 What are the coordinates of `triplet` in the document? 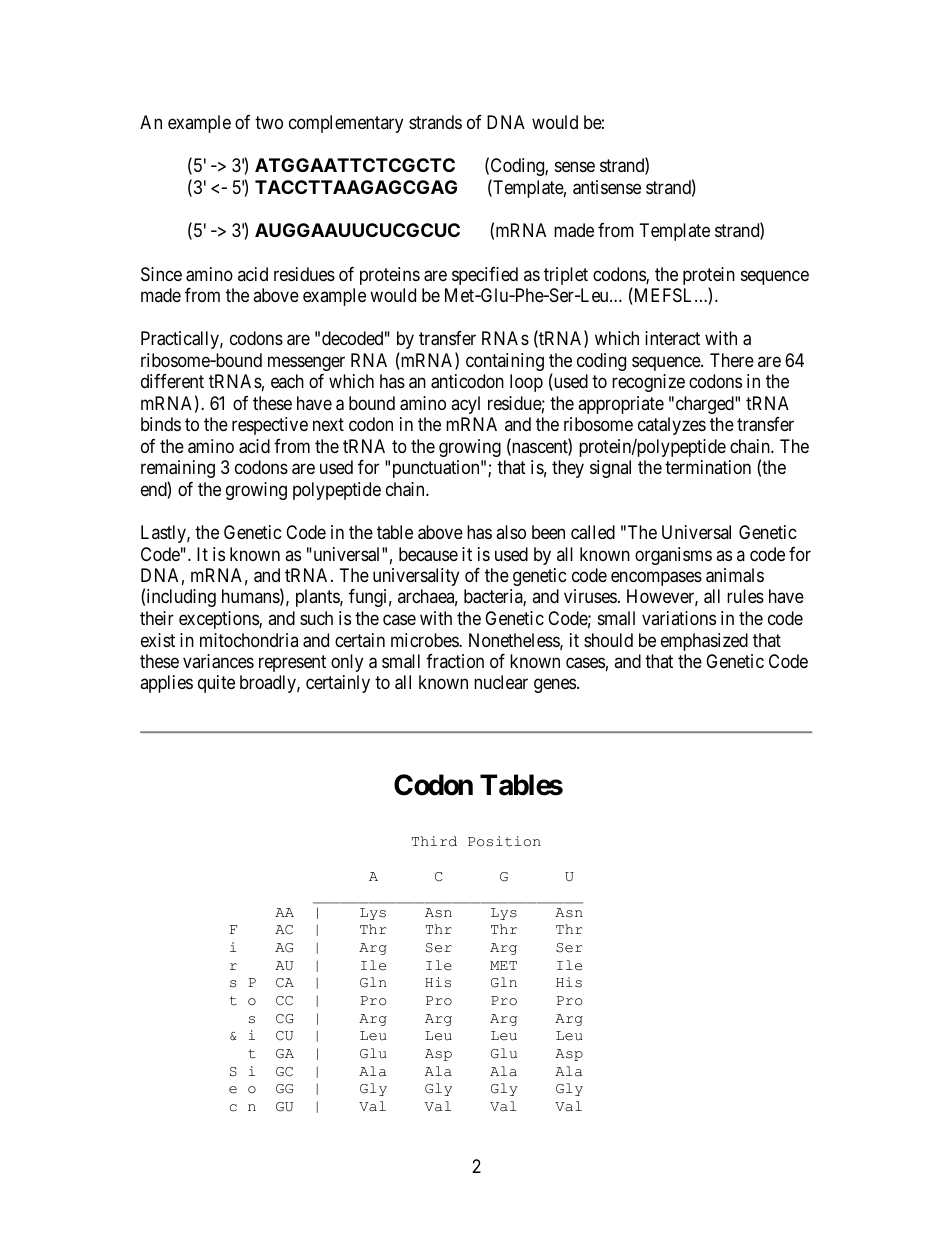 It's located at (566, 276).
